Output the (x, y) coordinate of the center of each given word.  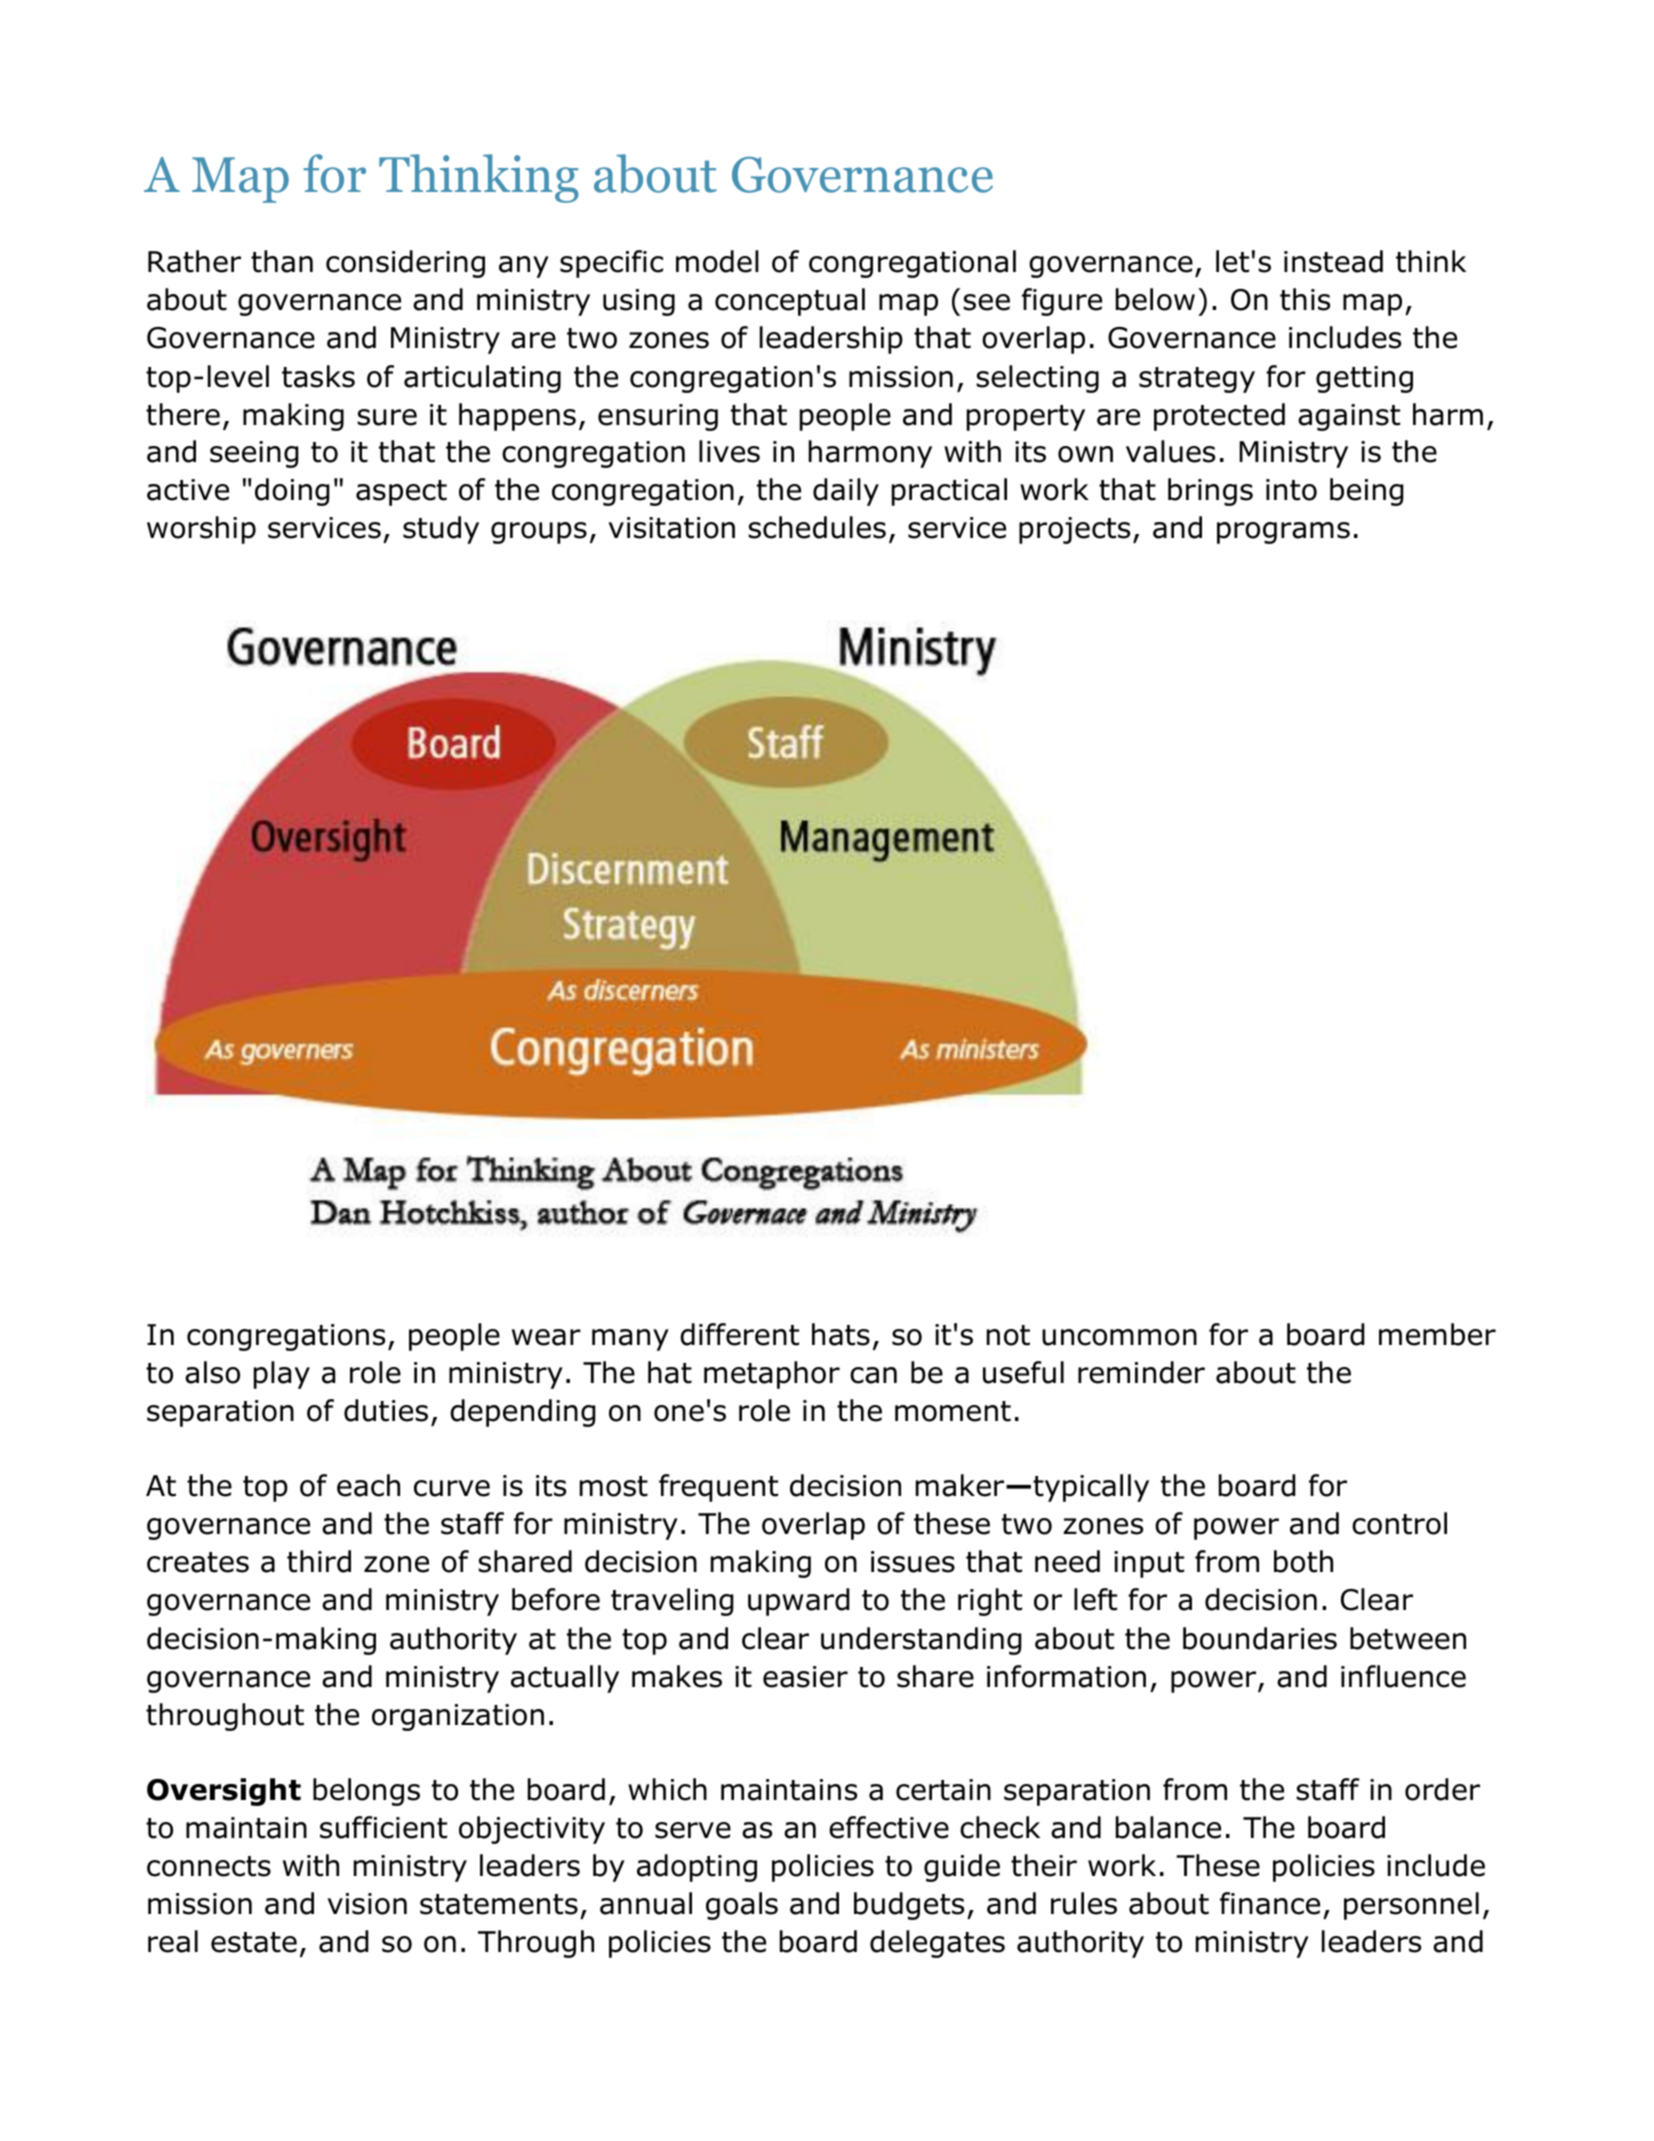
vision (367, 1904)
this (1305, 299)
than (282, 261)
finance (1270, 1903)
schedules (817, 527)
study (441, 530)
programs (1283, 533)
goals (742, 1906)
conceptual (790, 302)
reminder (1141, 1372)
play (282, 1375)
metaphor (772, 1375)
